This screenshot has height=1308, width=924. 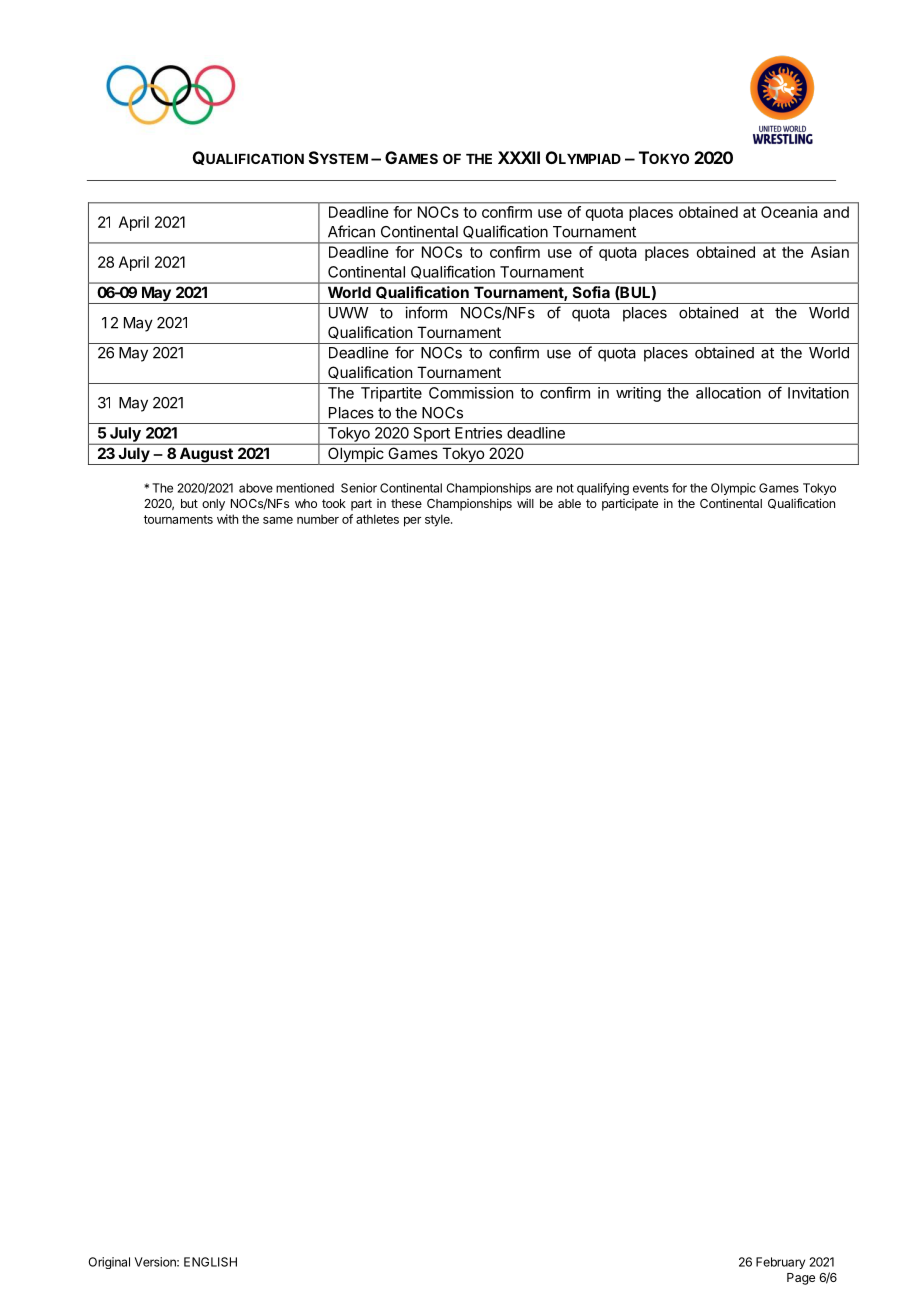 What do you see at coordinates (651, 488) in the screenshot?
I see `events` at bounding box center [651, 488].
